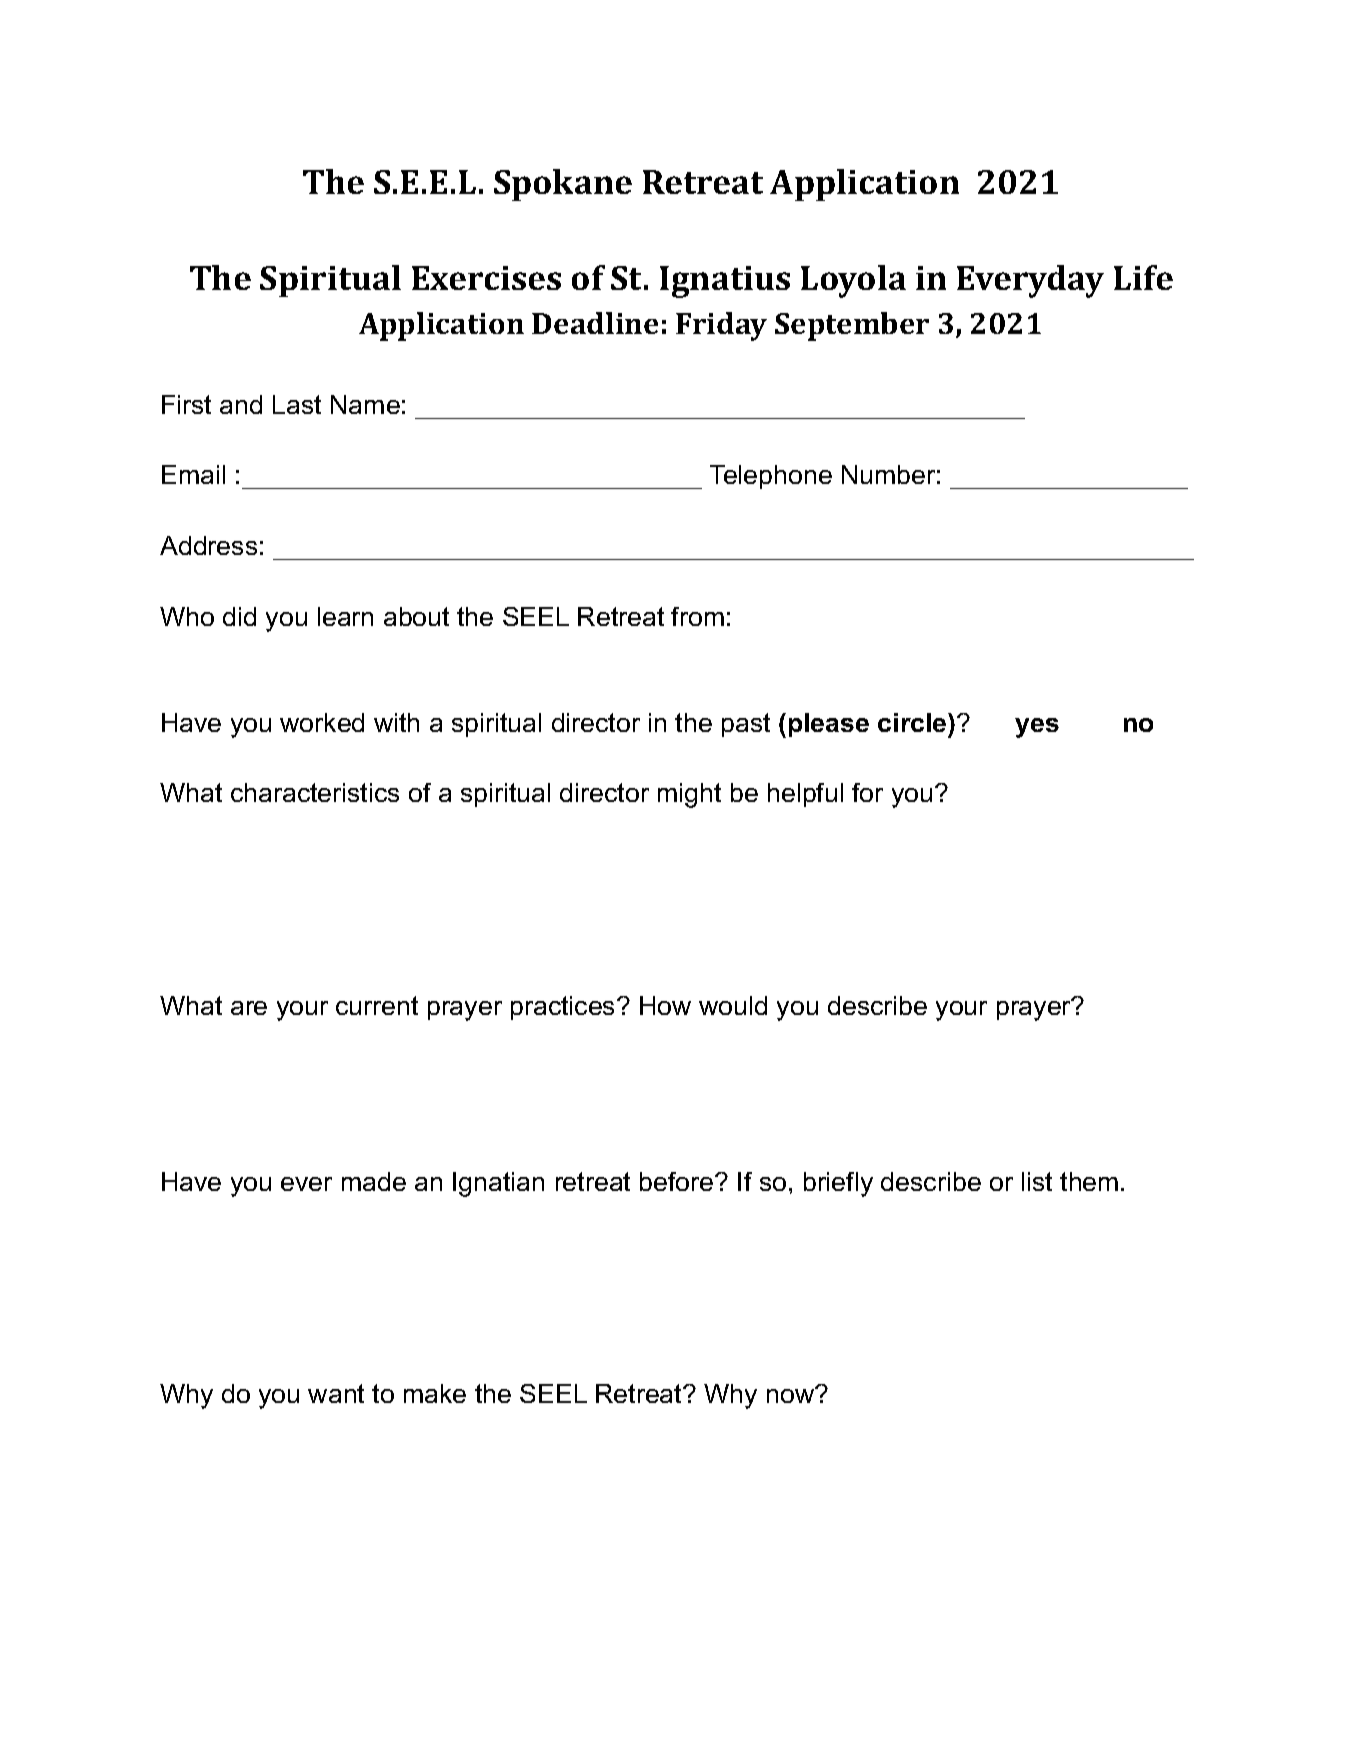 This document has height=1764, width=1363. What do you see at coordinates (1037, 728) in the document?
I see `yes` at bounding box center [1037, 728].
